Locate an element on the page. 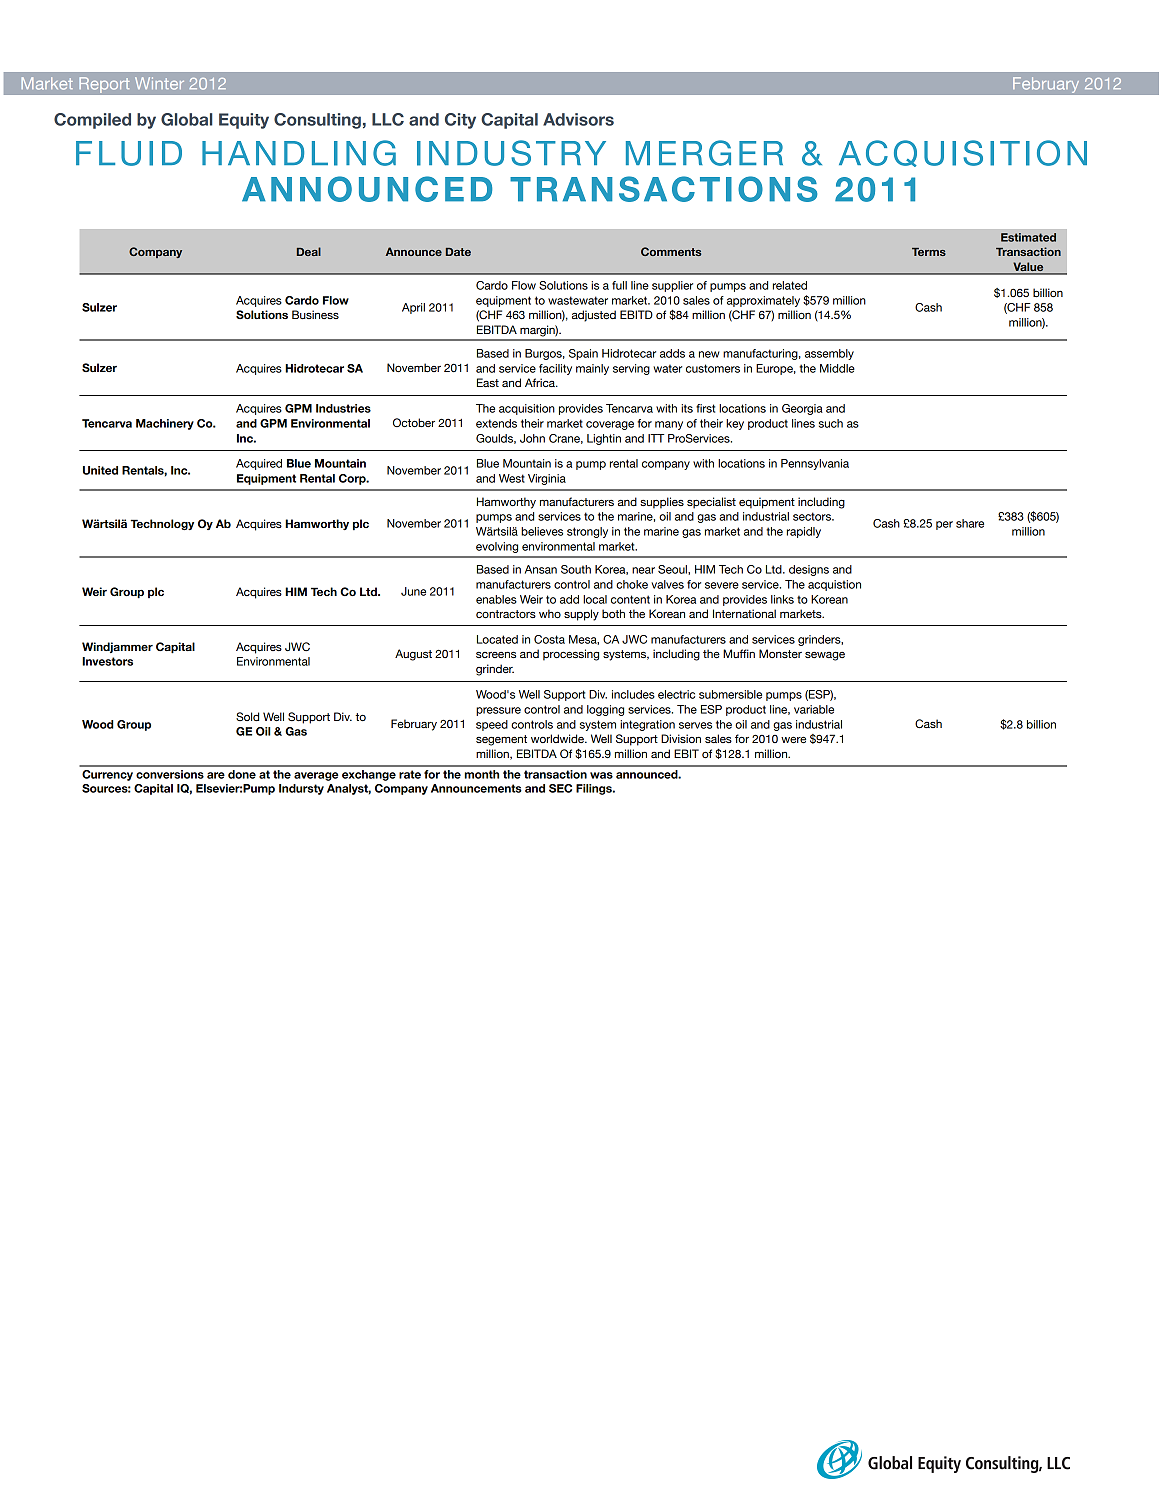 The height and width of the page is (1505, 1163). Machinery is located at coordinates (165, 424).
